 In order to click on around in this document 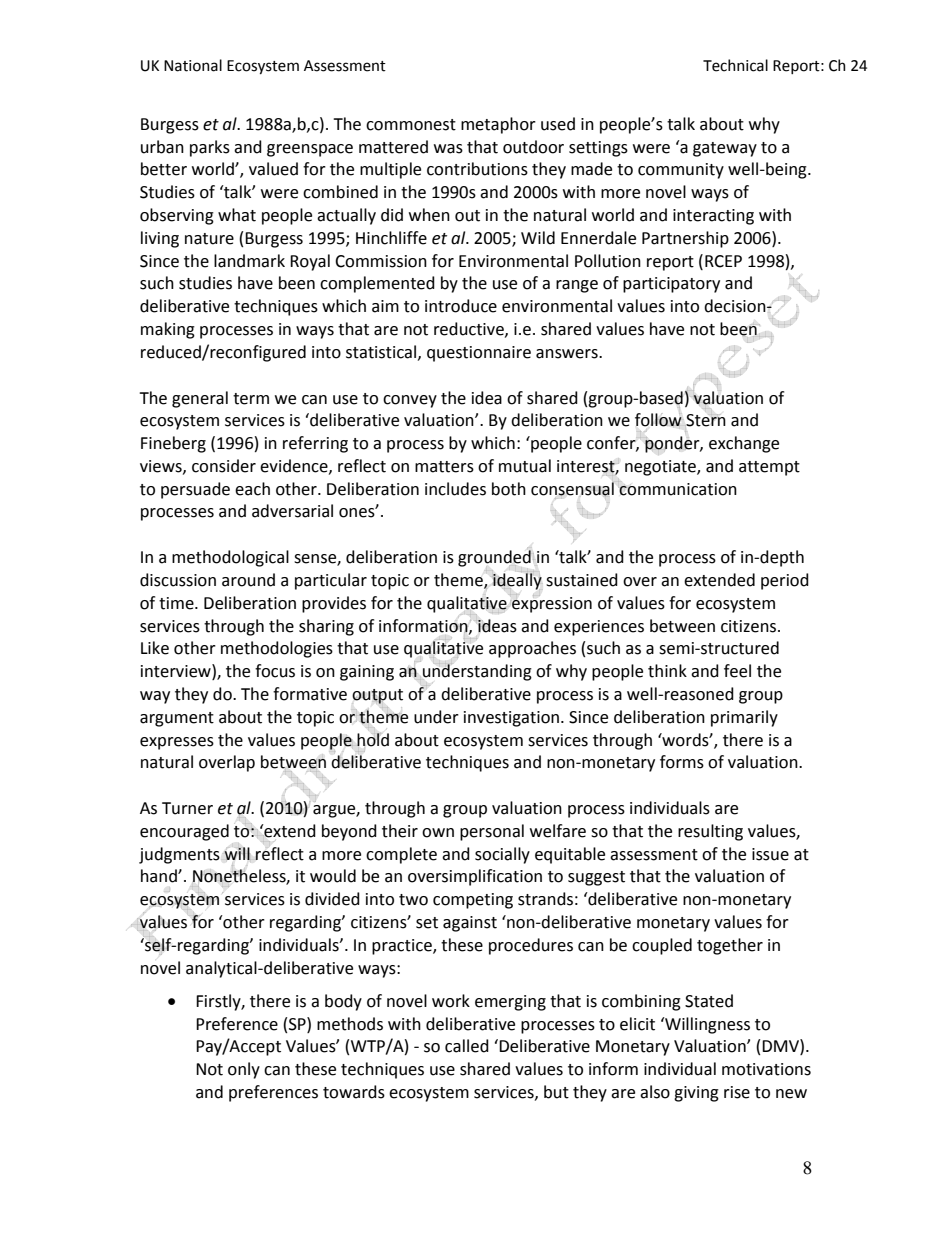, I will do `click(248, 580)`.
